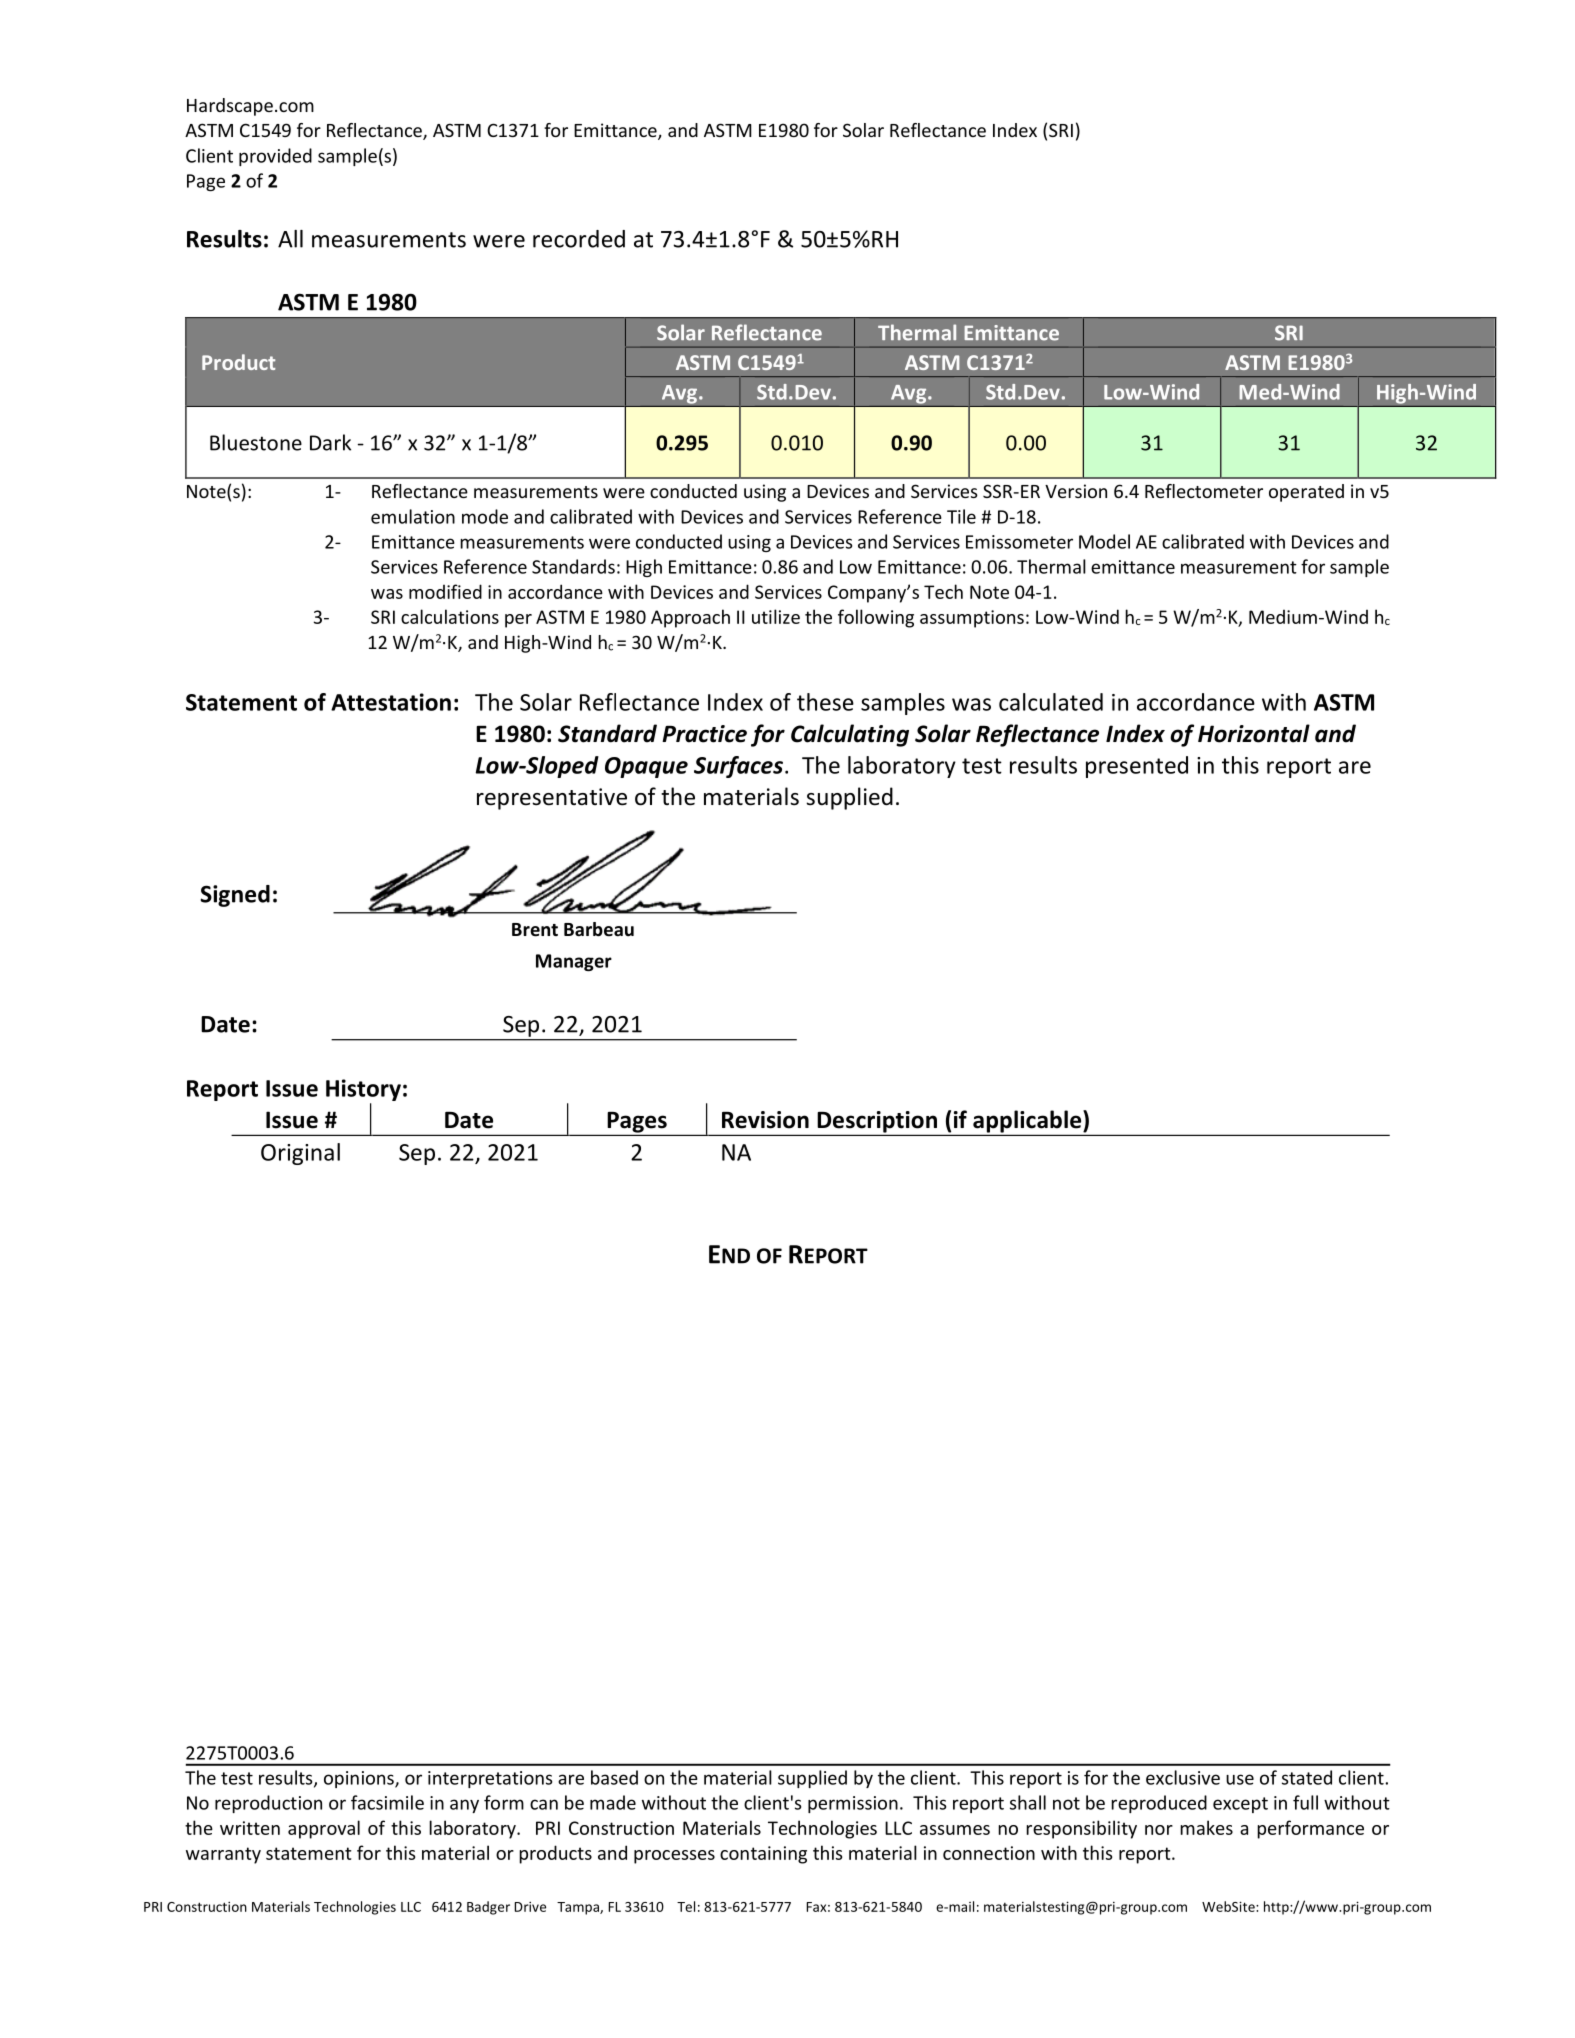 The height and width of the screenshot is (2038, 1575). What do you see at coordinates (1159, 1830) in the screenshot?
I see `nor` at bounding box center [1159, 1830].
